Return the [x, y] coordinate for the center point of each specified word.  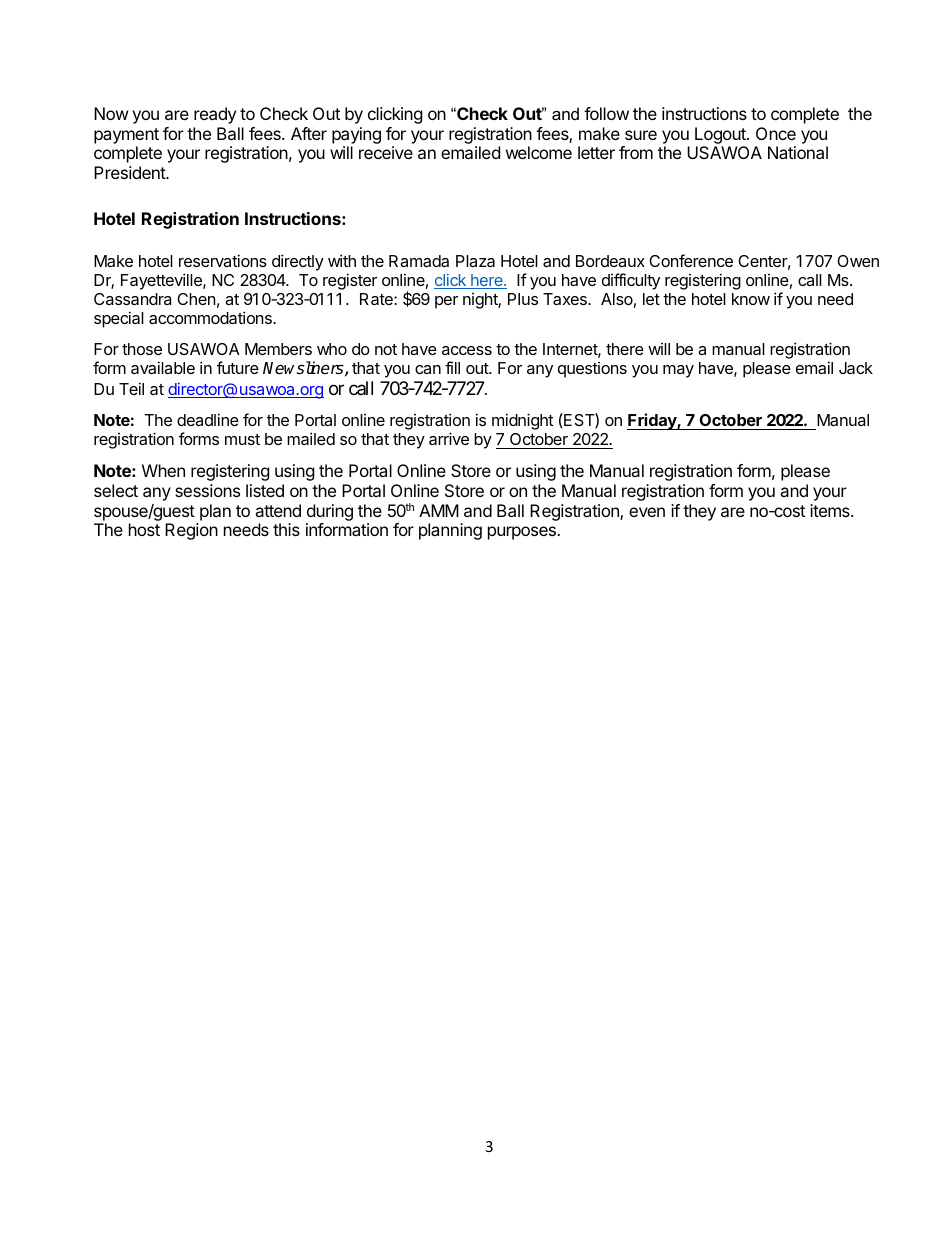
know [751, 299]
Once [776, 133]
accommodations [211, 317]
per [446, 302]
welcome [539, 152]
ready [215, 115]
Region [191, 531]
